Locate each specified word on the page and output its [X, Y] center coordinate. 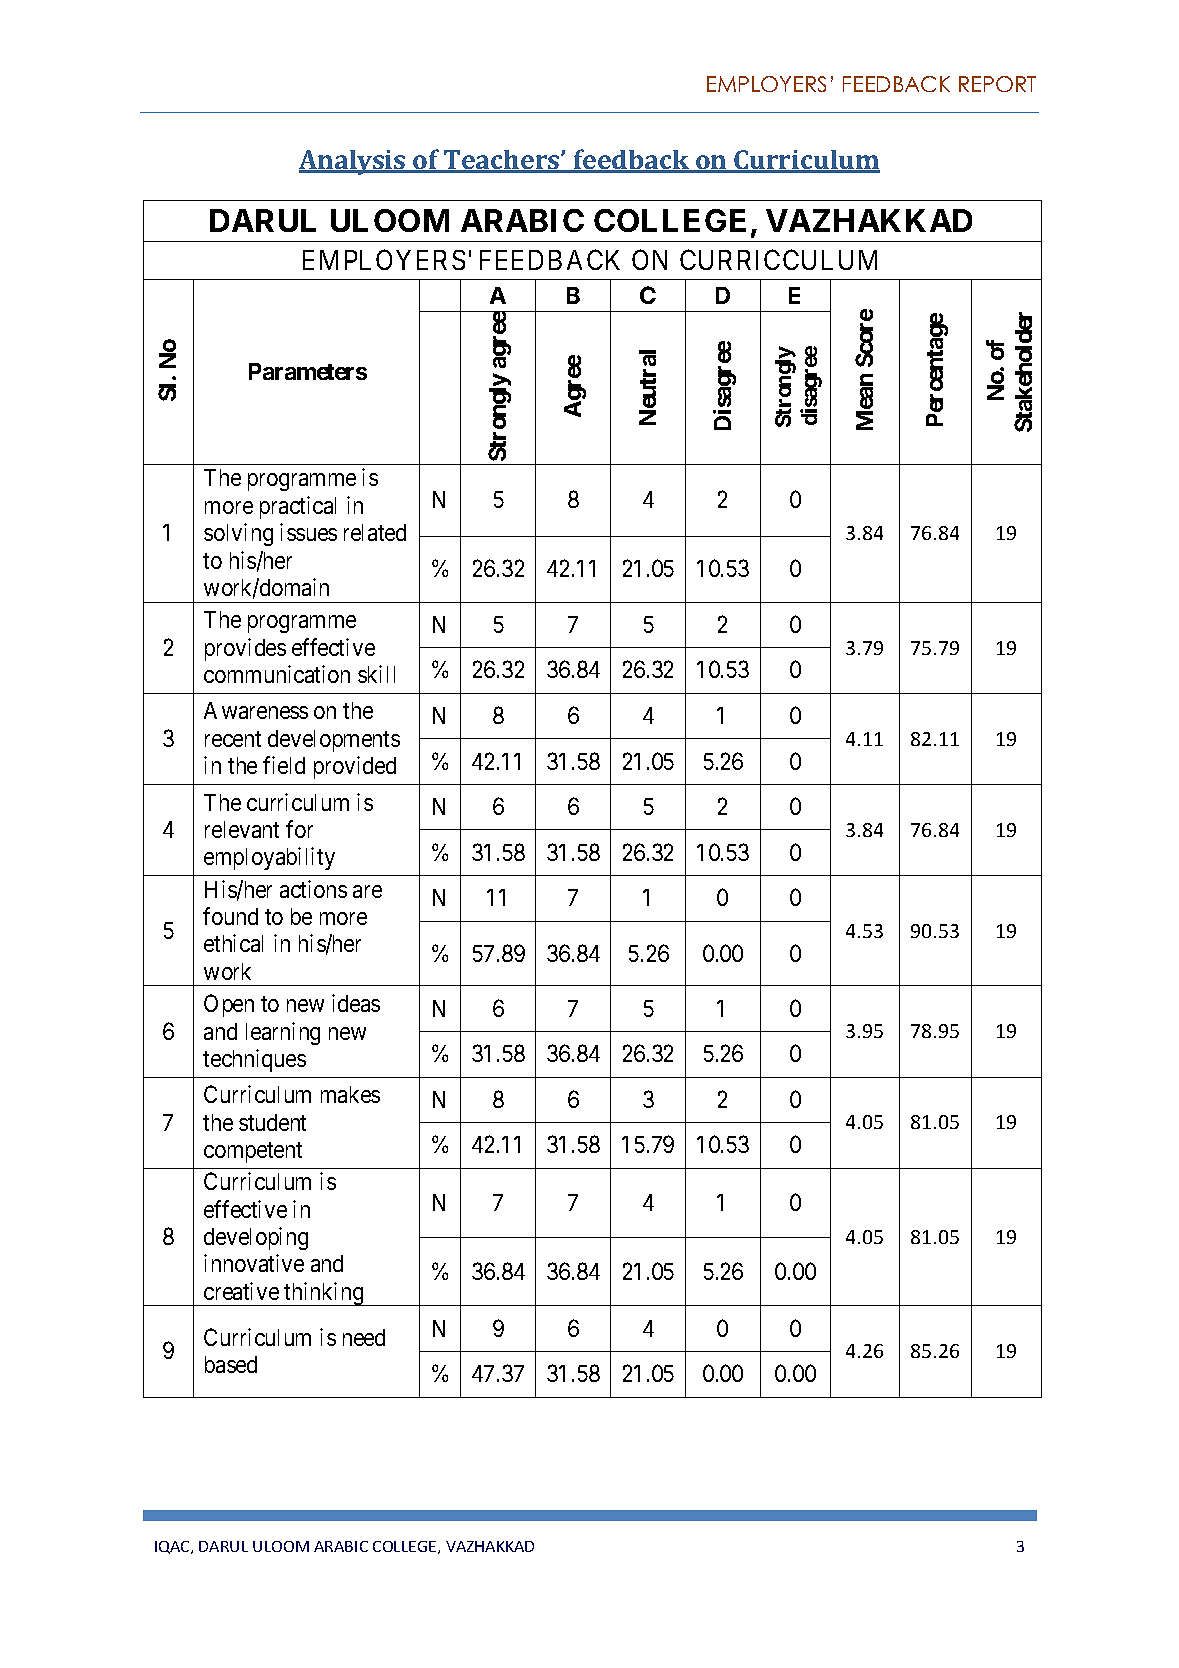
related [375, 532]
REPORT [997, 84]
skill [376, 674]
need [364, 1337]
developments [334, 741]
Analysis [353, 162]
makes [350, 1094]
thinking [324, 1294]
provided [355, 767]
